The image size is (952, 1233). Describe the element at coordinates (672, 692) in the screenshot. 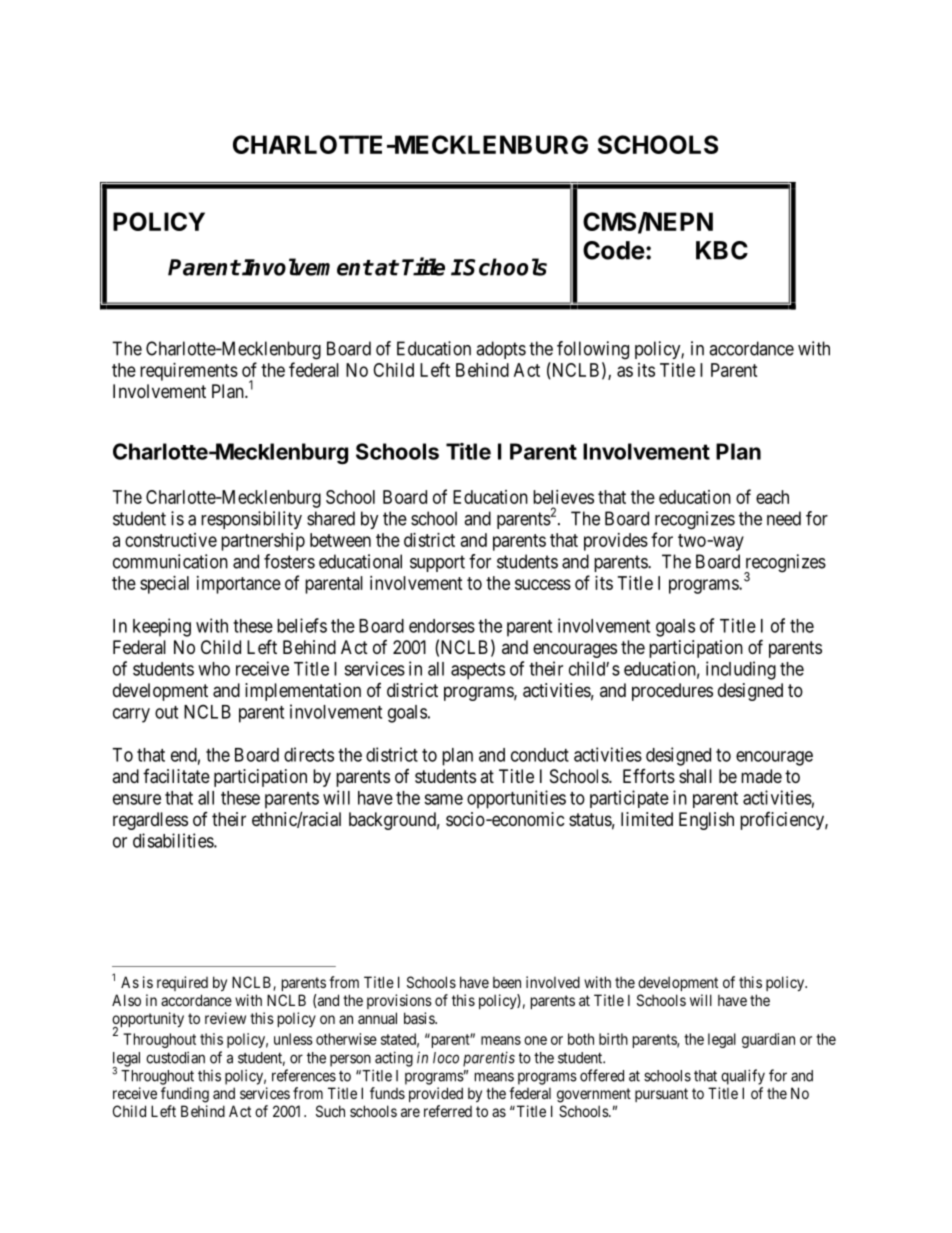

I see `procedures` at that location.
